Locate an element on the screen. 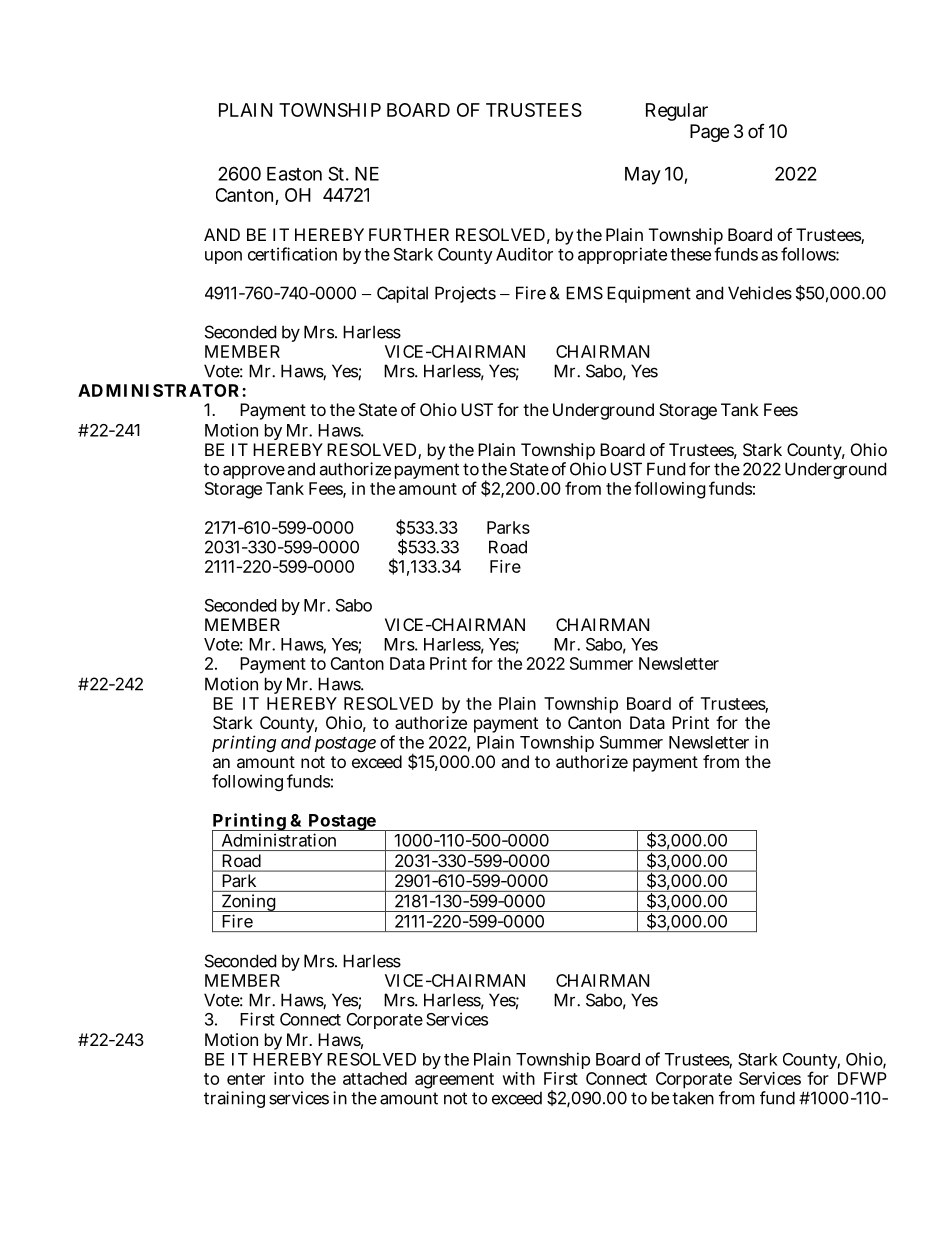  FURTHER is located at coordinates (409, 234).
